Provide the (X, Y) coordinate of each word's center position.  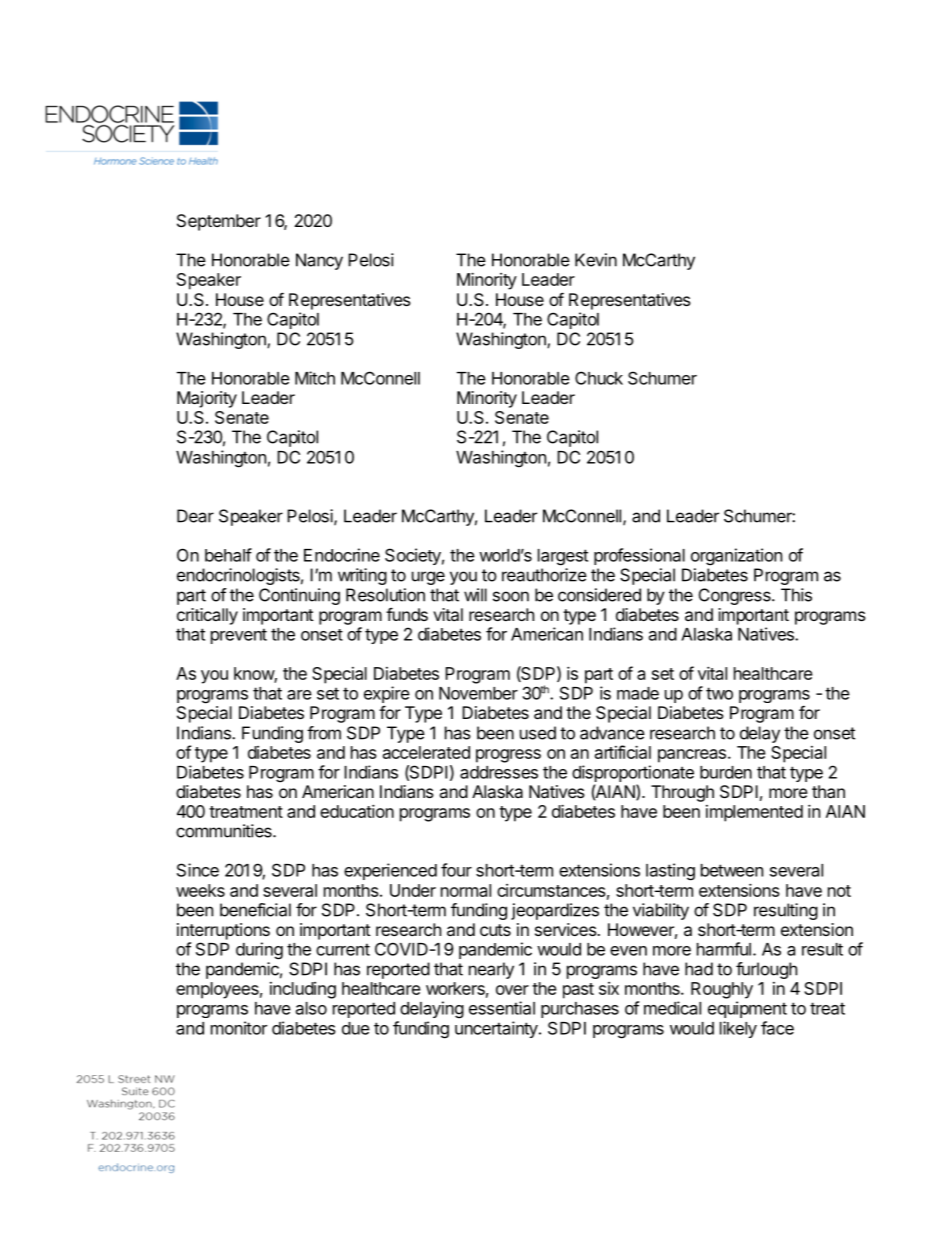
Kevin (596, 260)
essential (502, 1008)
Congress (736, 596)
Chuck (599, 378)
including (303, 990)
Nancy (319, 261)
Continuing (299, 596)
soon (511, 596)
